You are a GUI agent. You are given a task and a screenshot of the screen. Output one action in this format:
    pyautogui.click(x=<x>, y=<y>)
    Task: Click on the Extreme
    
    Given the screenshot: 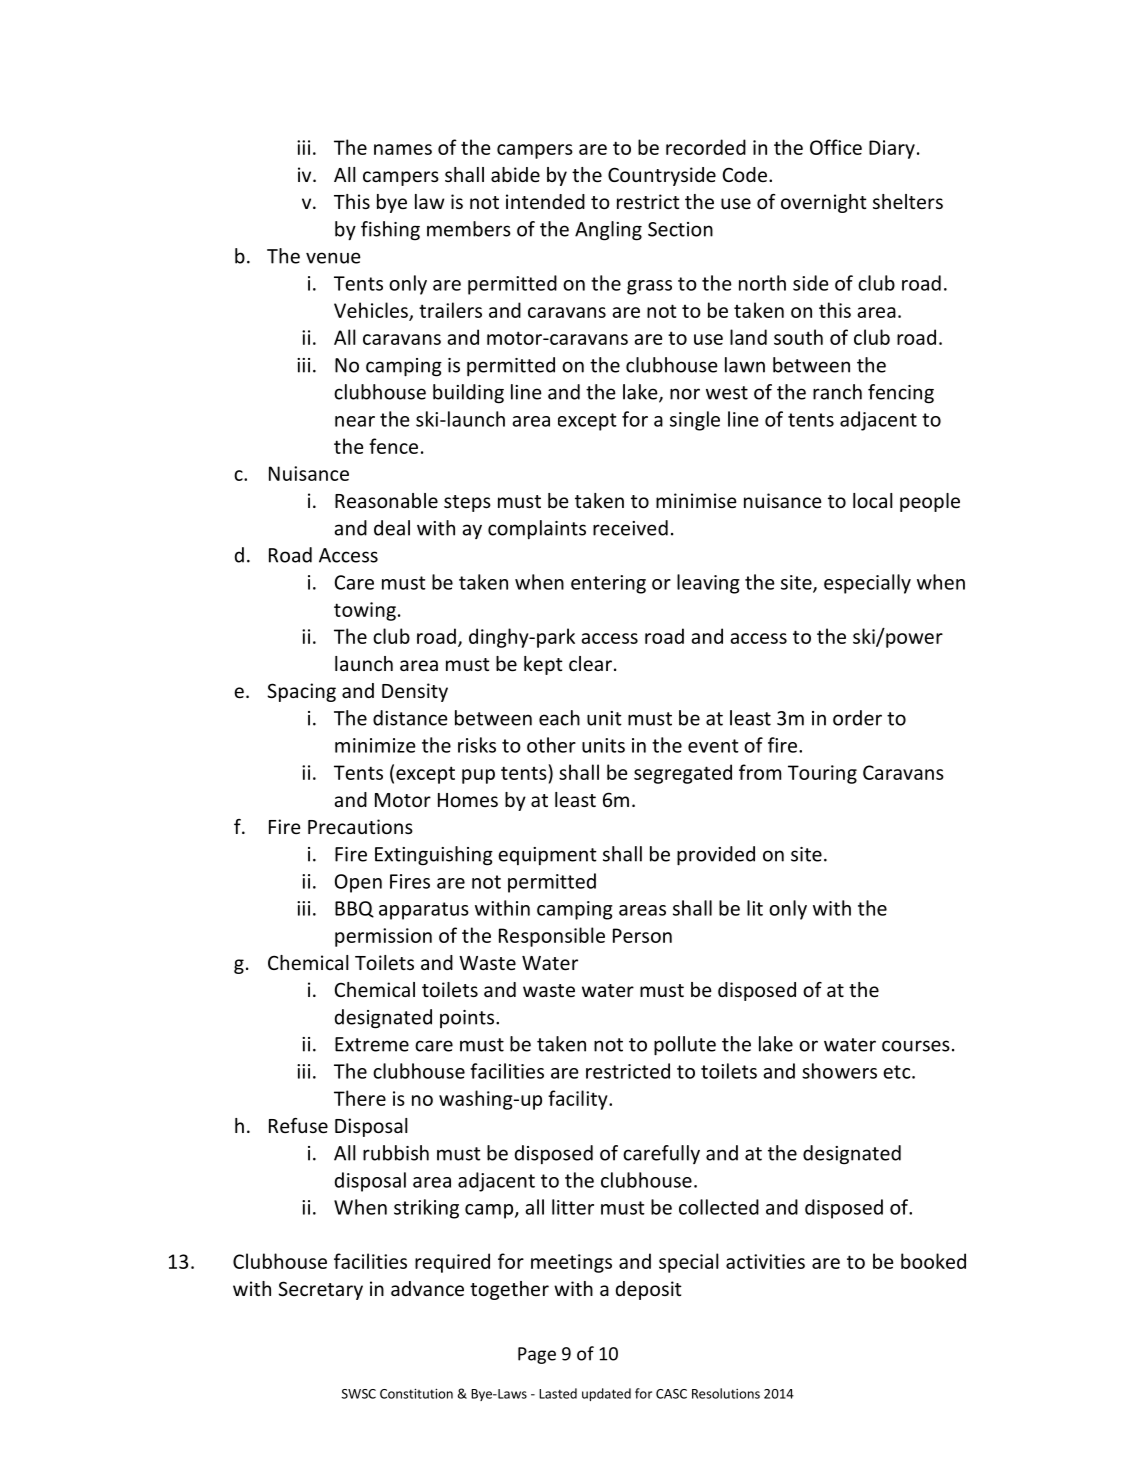 What is the action you would take?
    pyautogui.click(x=372, y=1044)
